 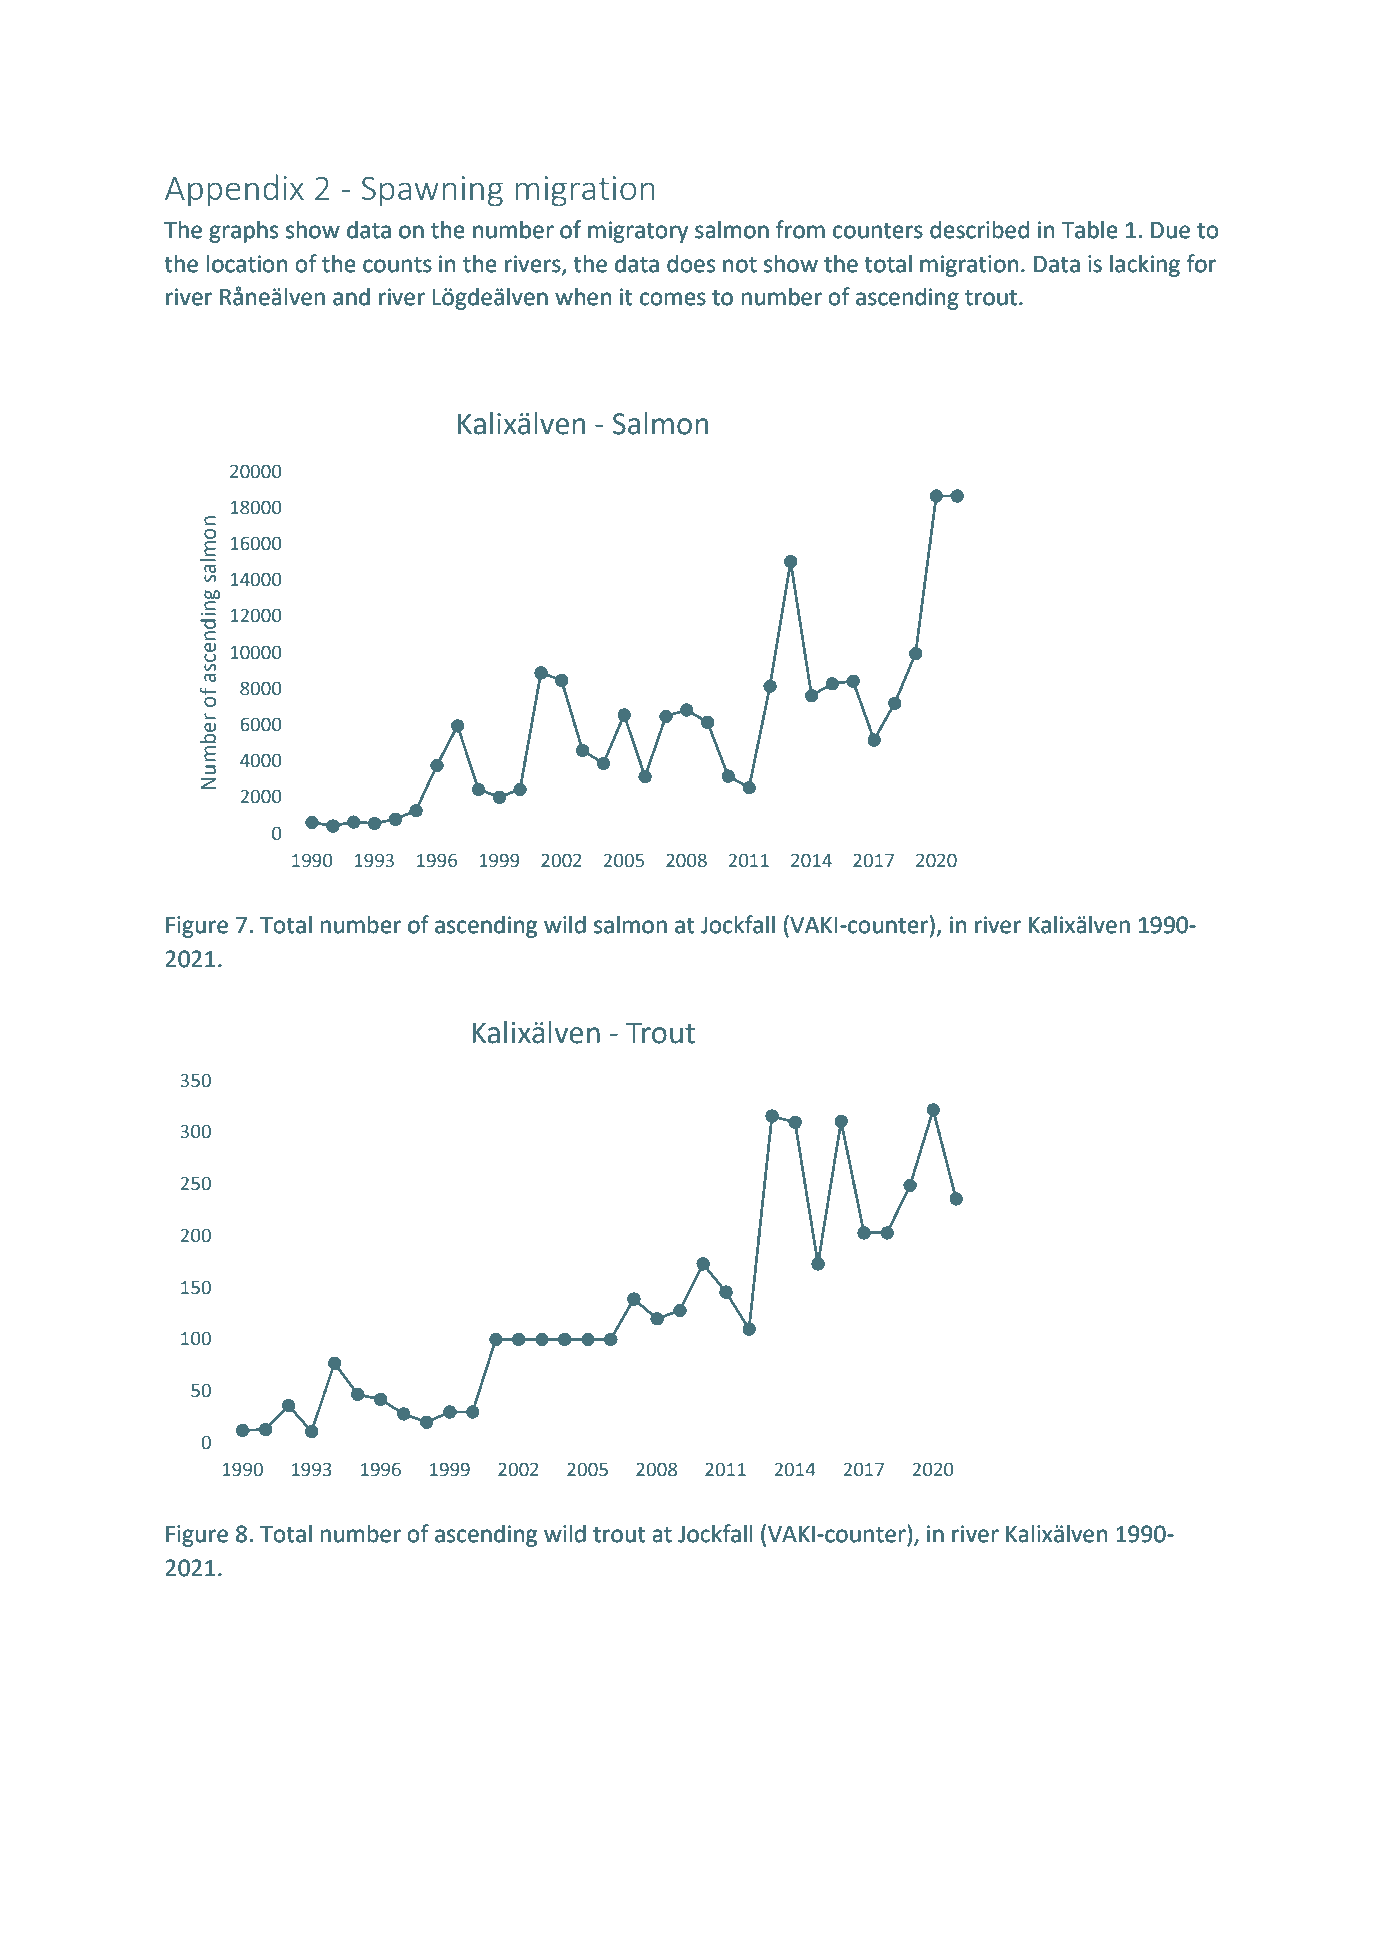 I want to click on counts, so click(x=397, y=264).
